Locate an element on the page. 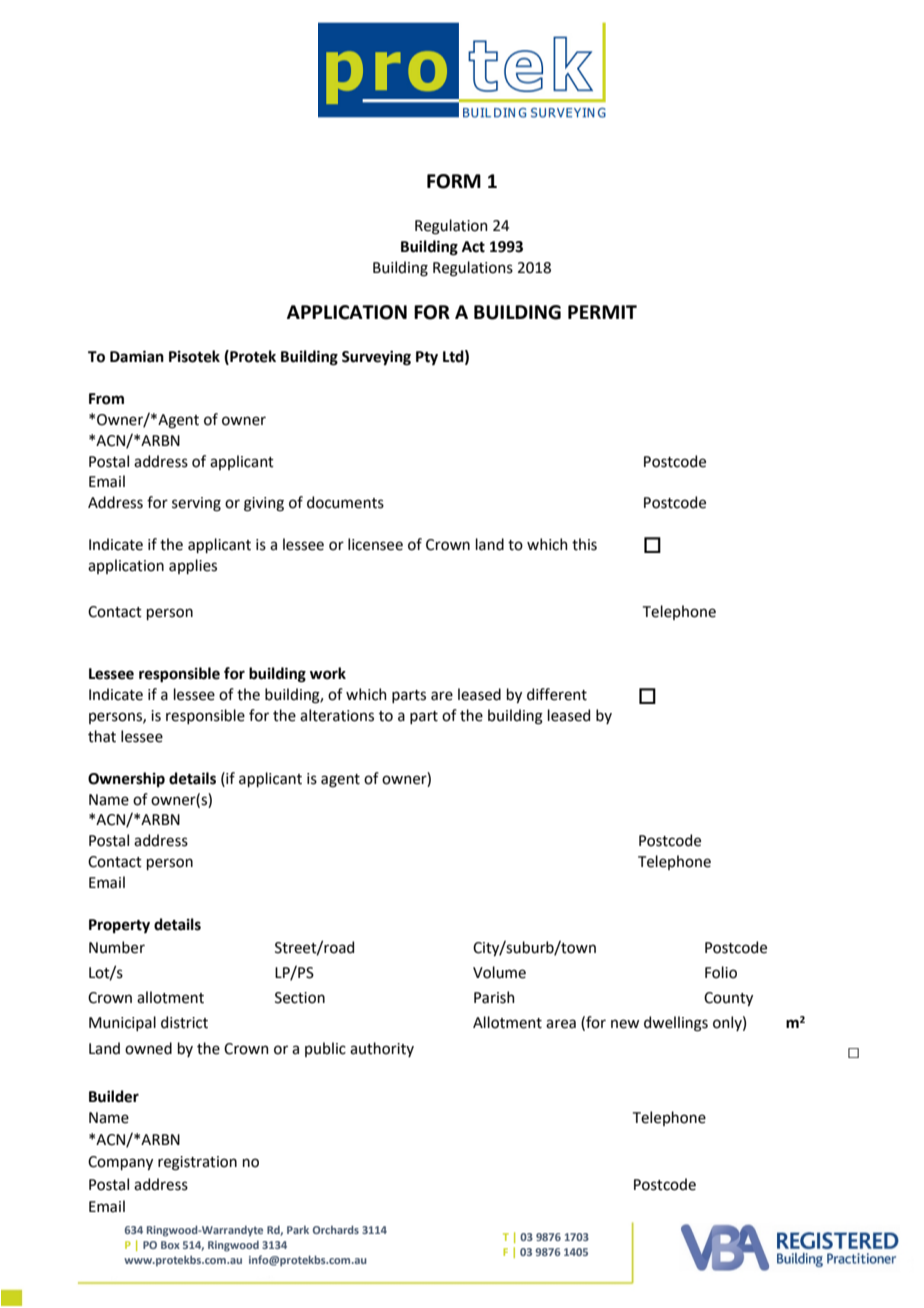  Damian is located at coordinates (137, 356).
